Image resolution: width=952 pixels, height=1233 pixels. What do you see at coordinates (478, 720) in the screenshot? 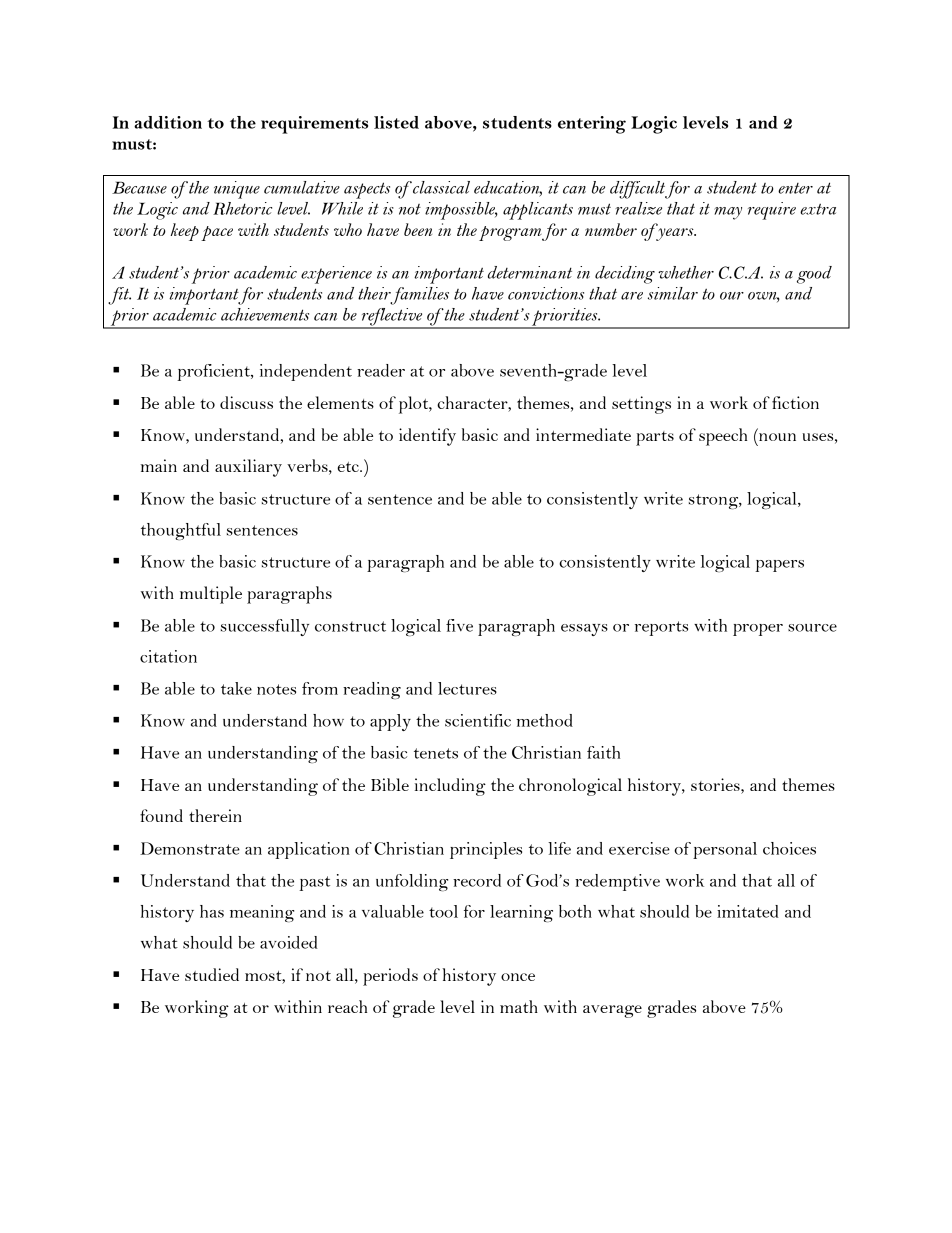
I see `scientific` at bounding box center [478, 720].
